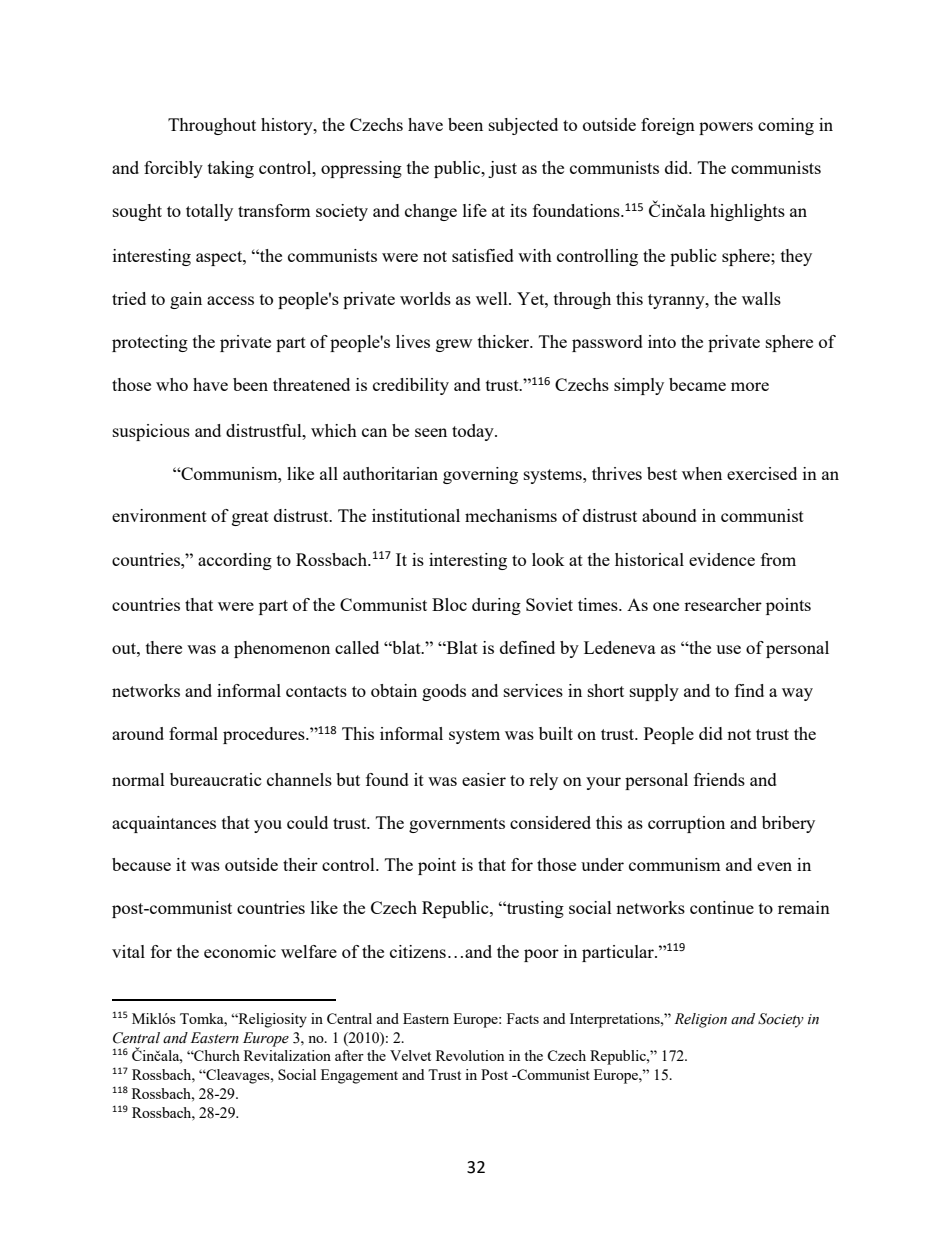 Image resolution: width=952 pixels, height=1233 pixels. Describe the element at coordinates (349, 1055) in the page. I see `after` at that location.
